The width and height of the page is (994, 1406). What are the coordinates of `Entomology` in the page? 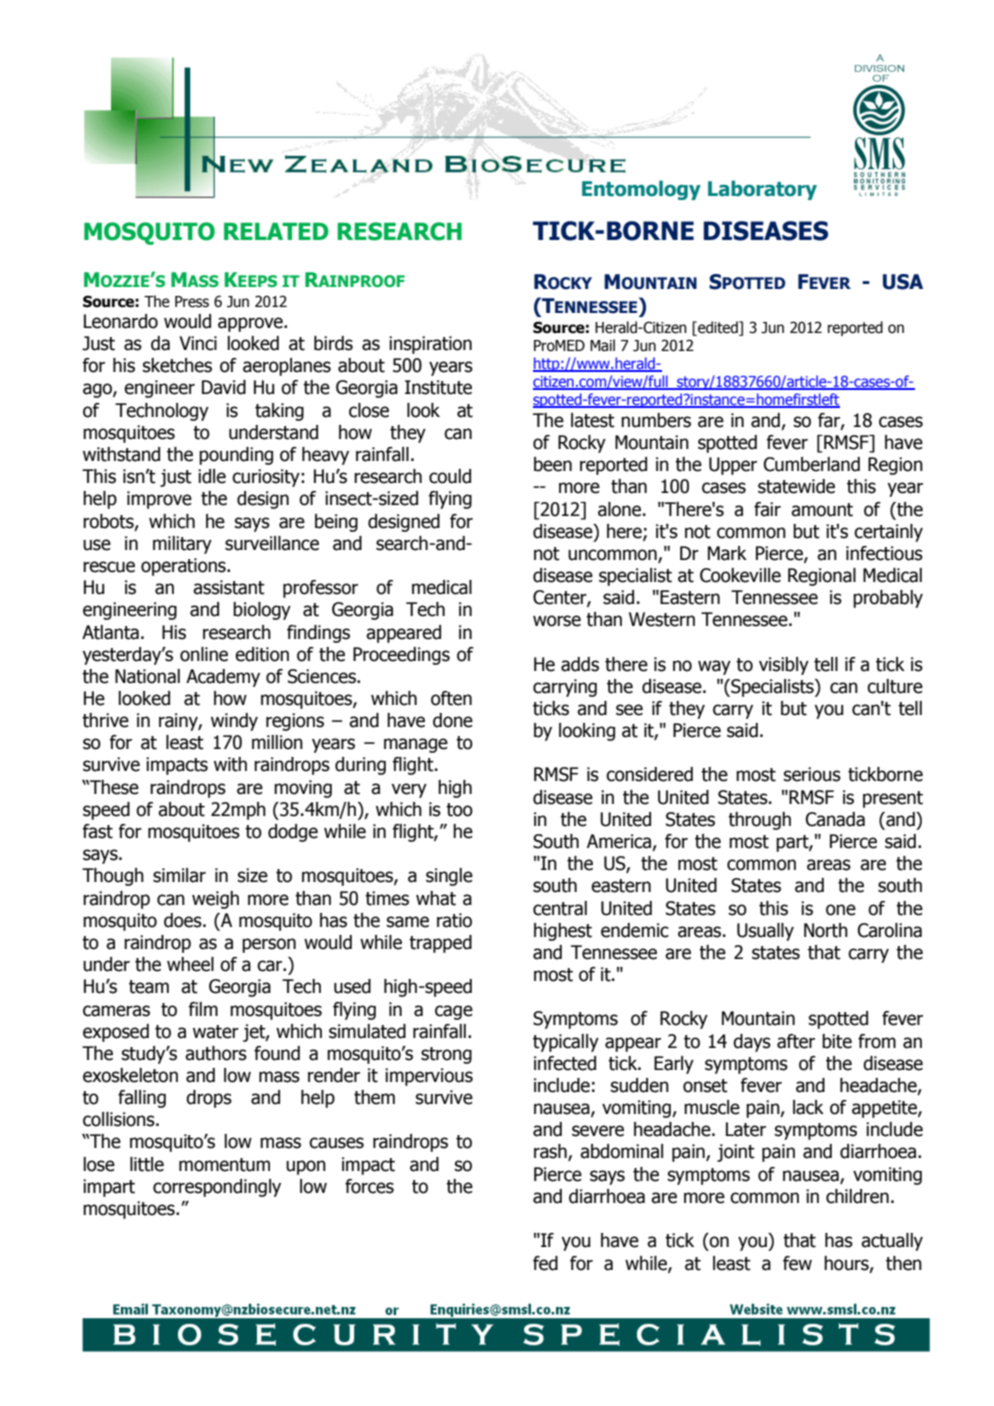 It's located at (641, 190).
